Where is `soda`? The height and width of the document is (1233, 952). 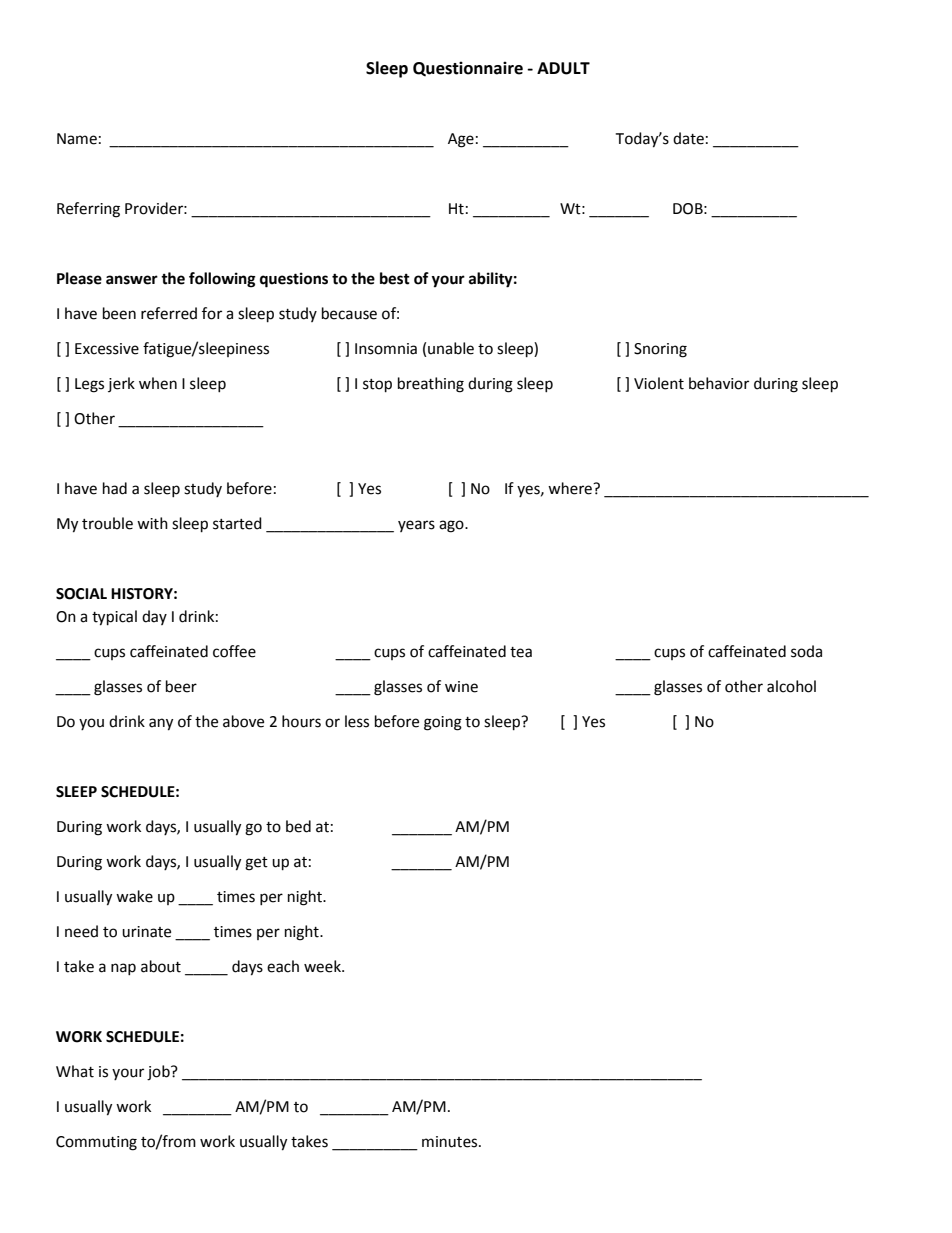 soda is located at coordinates (806, 651).
